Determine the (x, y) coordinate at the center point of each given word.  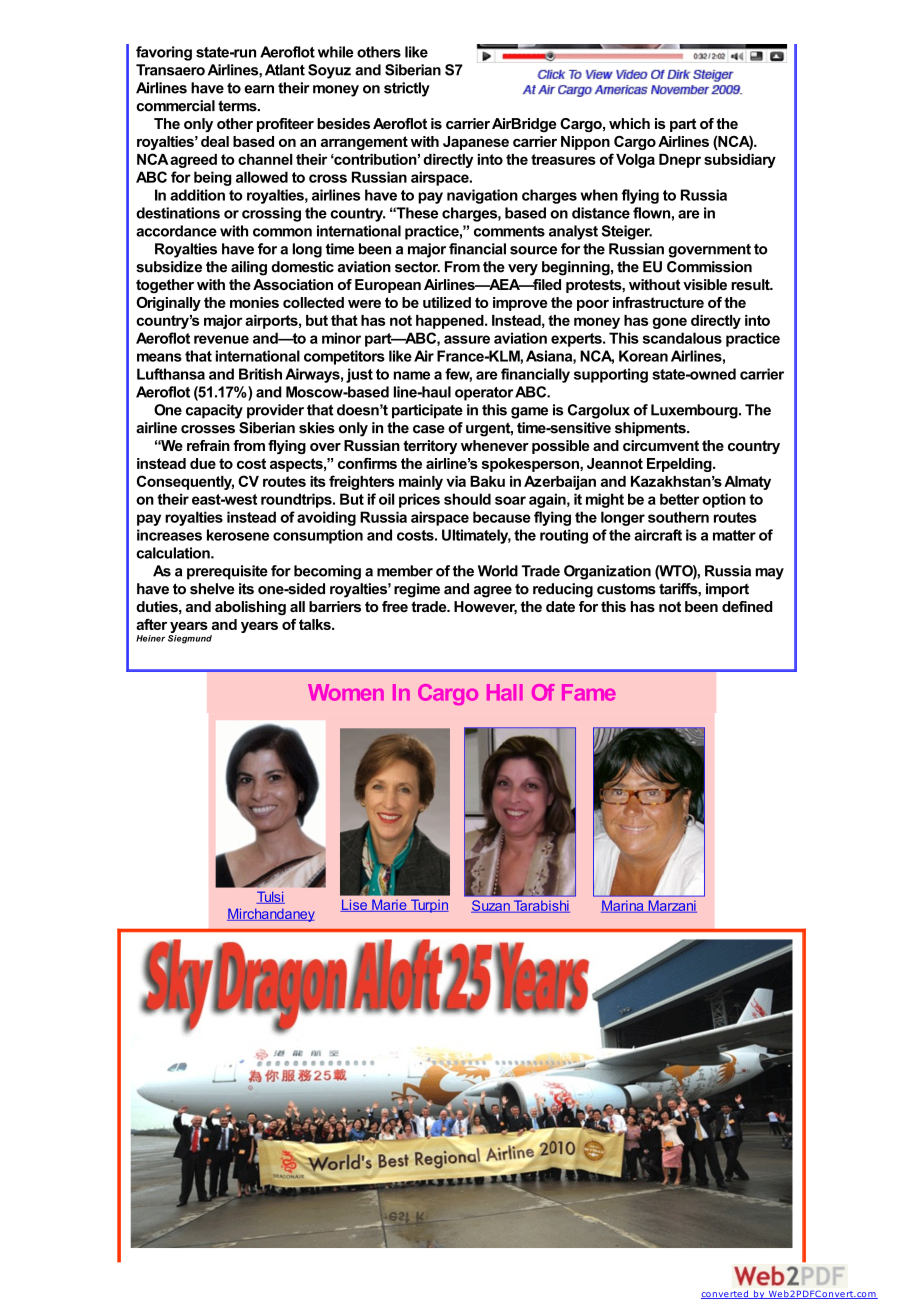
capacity (214, 411)
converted (725, 1294)
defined (747, 606)
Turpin (428, 906)
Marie (389, 905)
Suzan (491, 906)
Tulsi (270, 897)
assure (467, 339)
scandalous (682, 338)
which (629, 123)
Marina (623, 906)
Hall (505, 692)
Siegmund (190, 639)
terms (238, 106)
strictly (407, 89)
